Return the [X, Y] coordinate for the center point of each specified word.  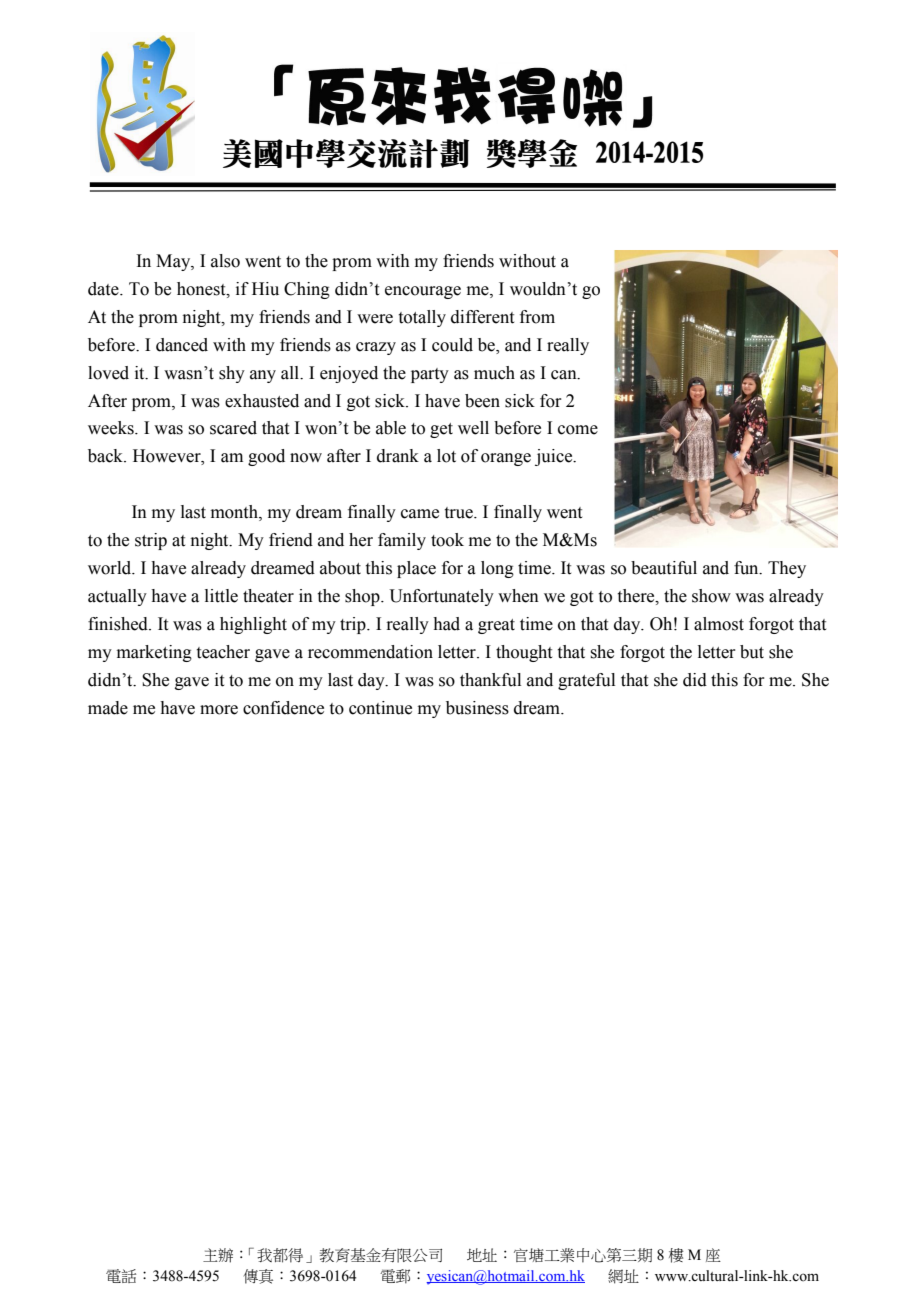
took [447, 540]
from [537, 317]
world [111, 568]
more [219, 710]
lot [446, 456]
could [452, 345]
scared [233, 428]
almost [719, 624]
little [221, 596]
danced [182, 345]
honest [202, 289]
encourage [423, 292]
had [446, 624]
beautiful [664, 568]
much [494, 373]
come [578, 430]
